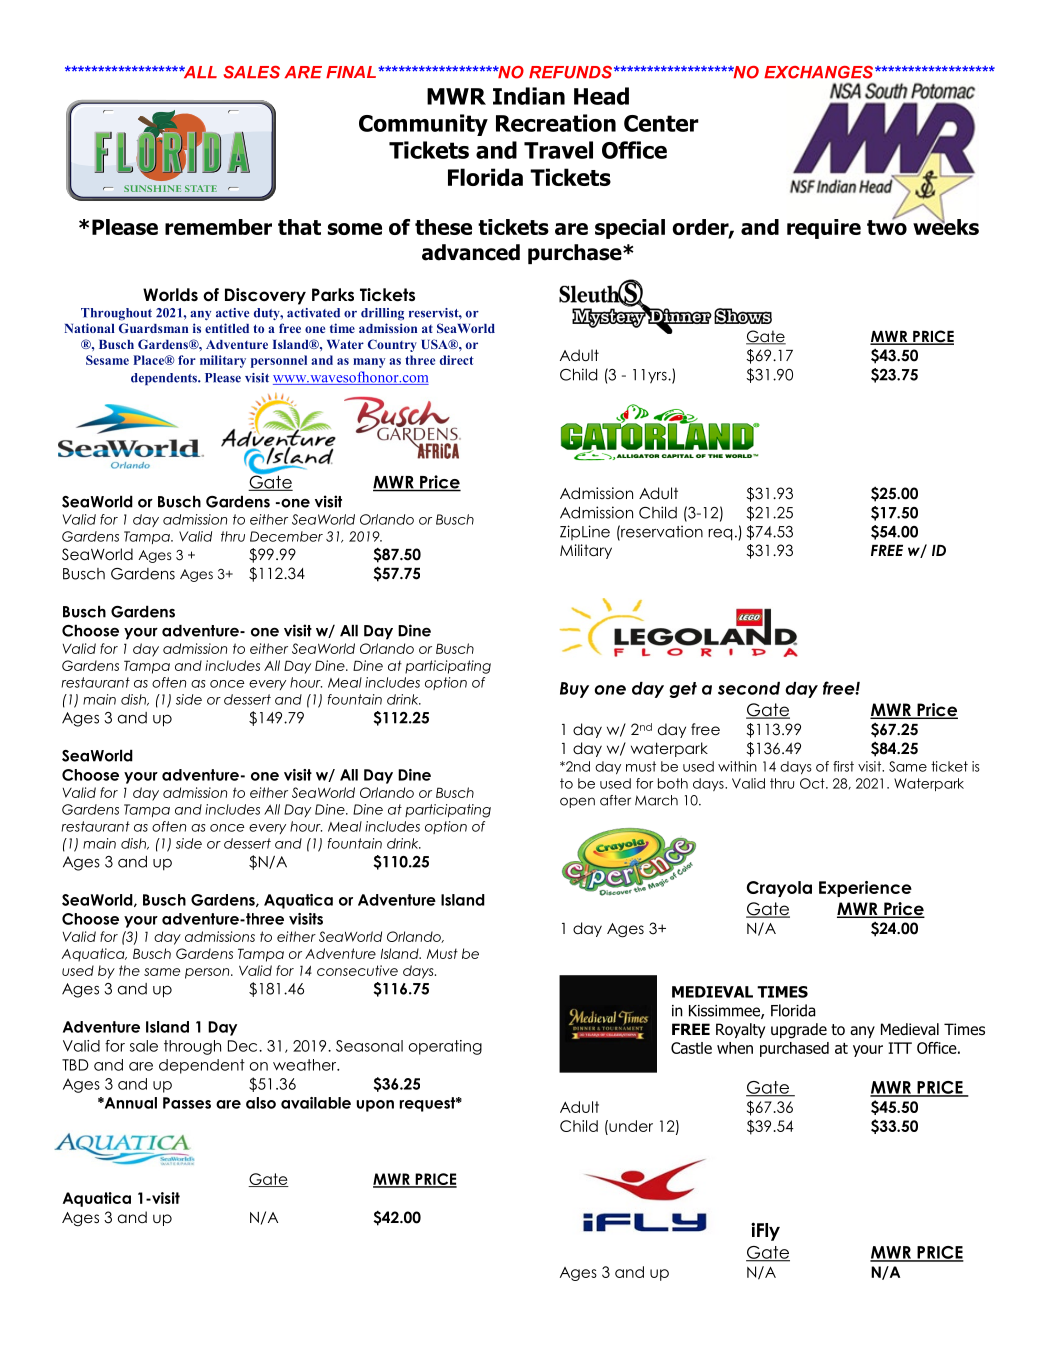 Image resolution: width=1057 pixels, height=1368 pixels. What do you see at coordinates (457, 360) in the image?
I see `direct` at bounding box center [457, 360].
